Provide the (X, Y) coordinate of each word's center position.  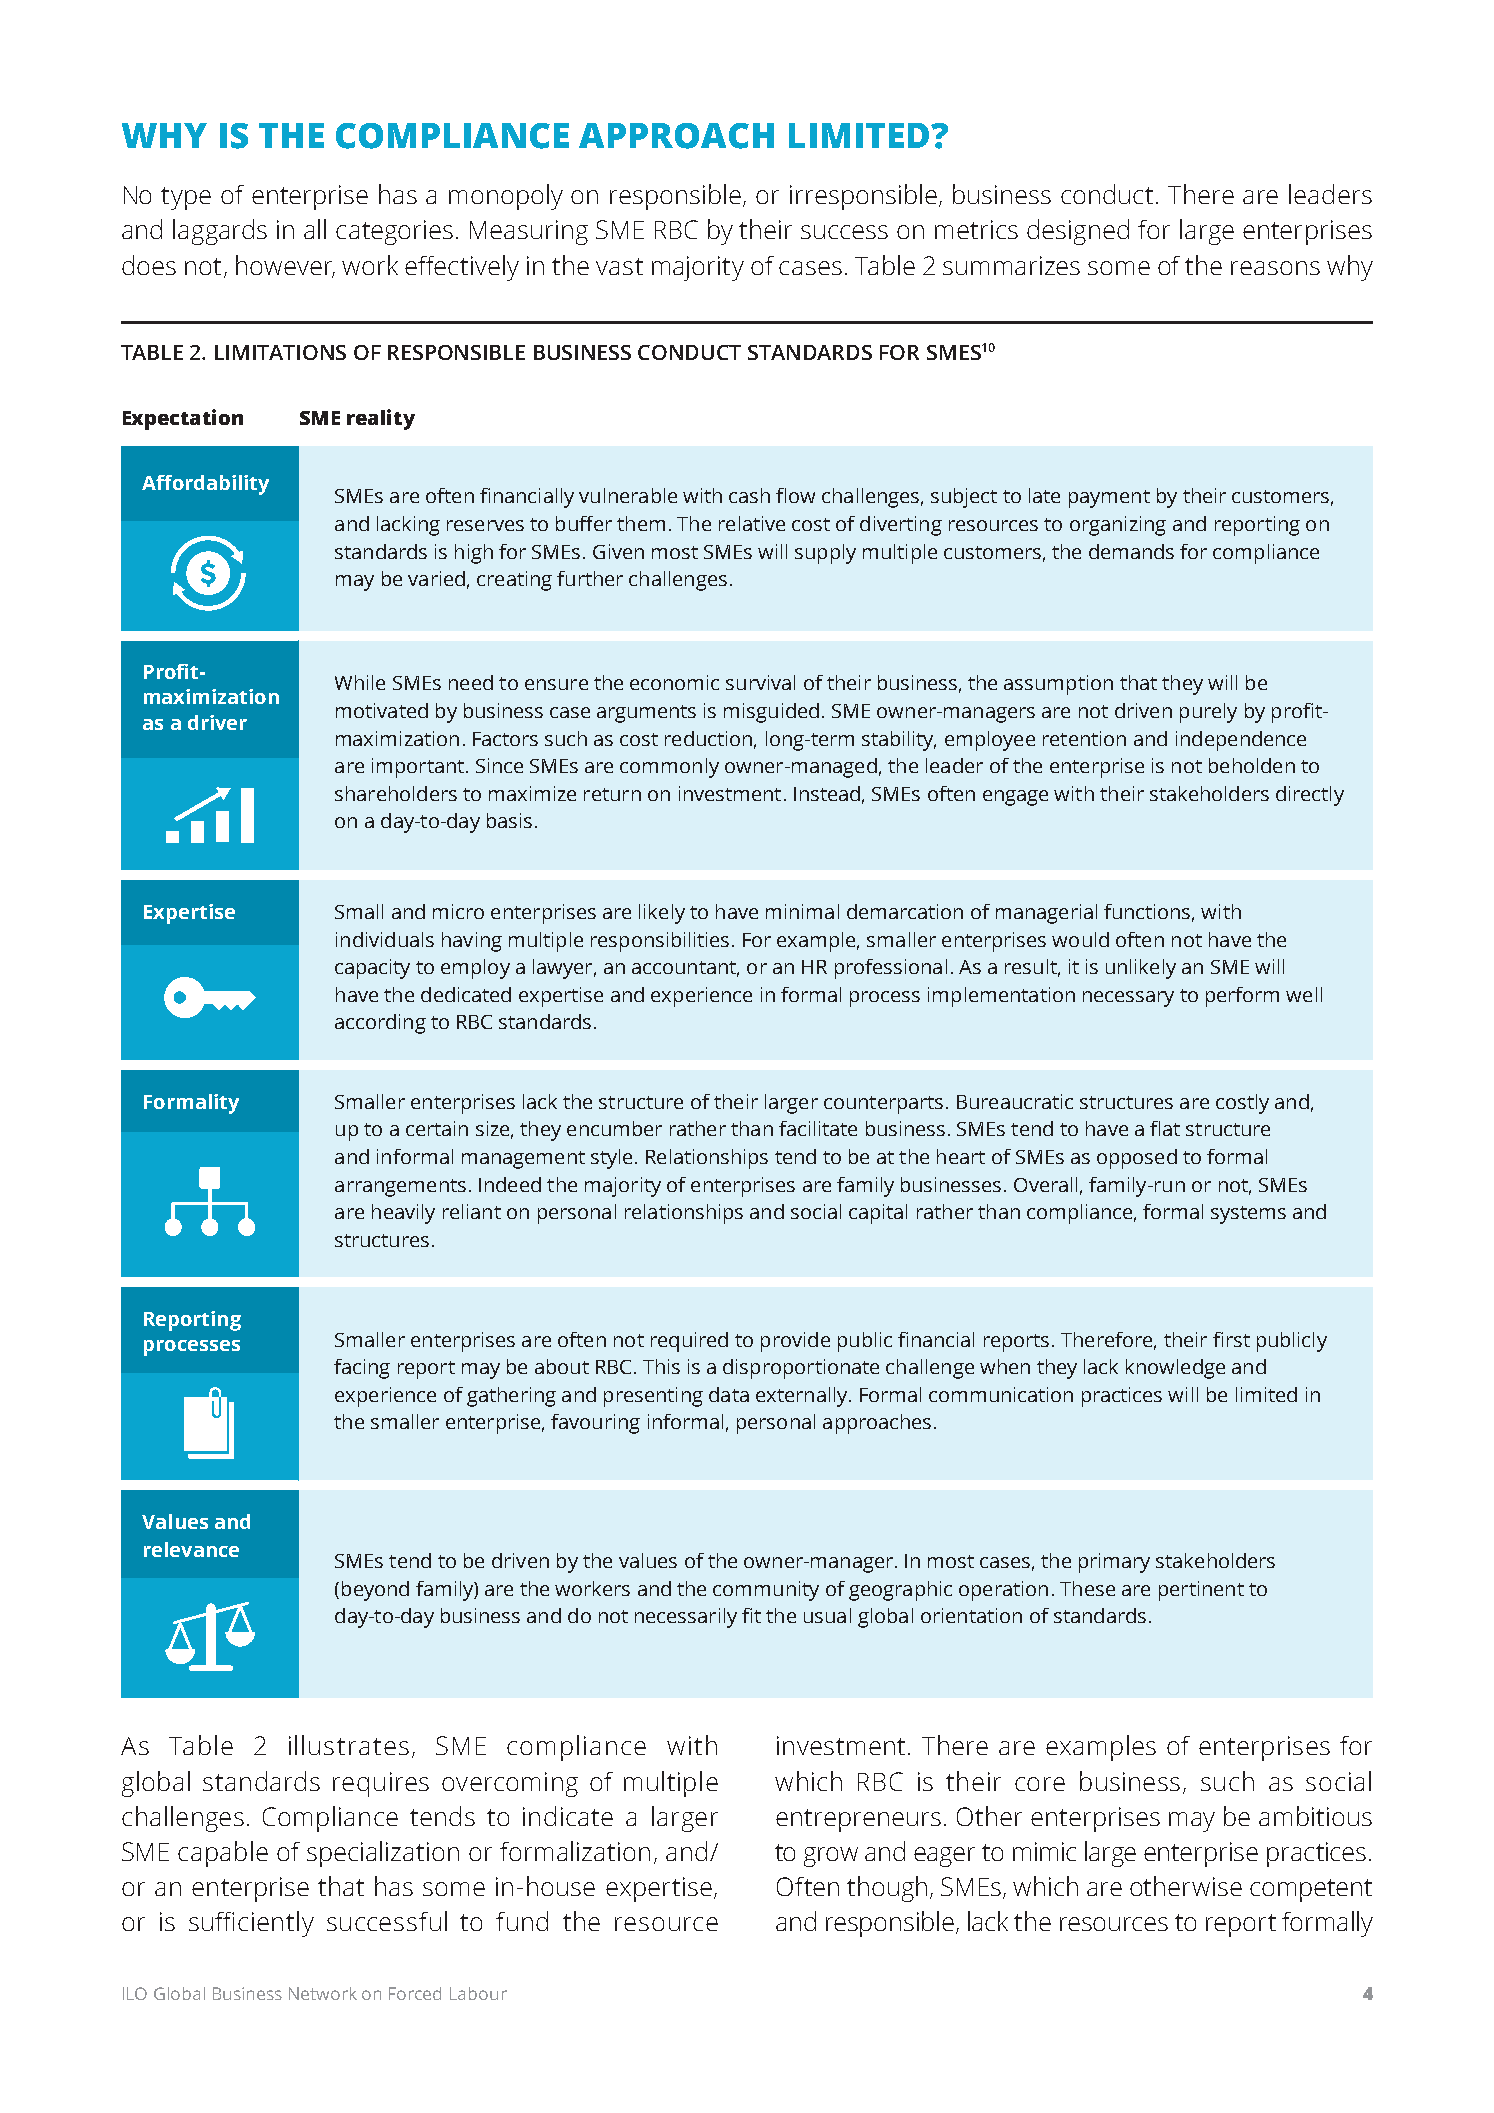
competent (1311, 1890)
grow (831, 1857)
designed (1078, 232)
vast (619, 266)
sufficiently (251, 1924)
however (285, 266)
